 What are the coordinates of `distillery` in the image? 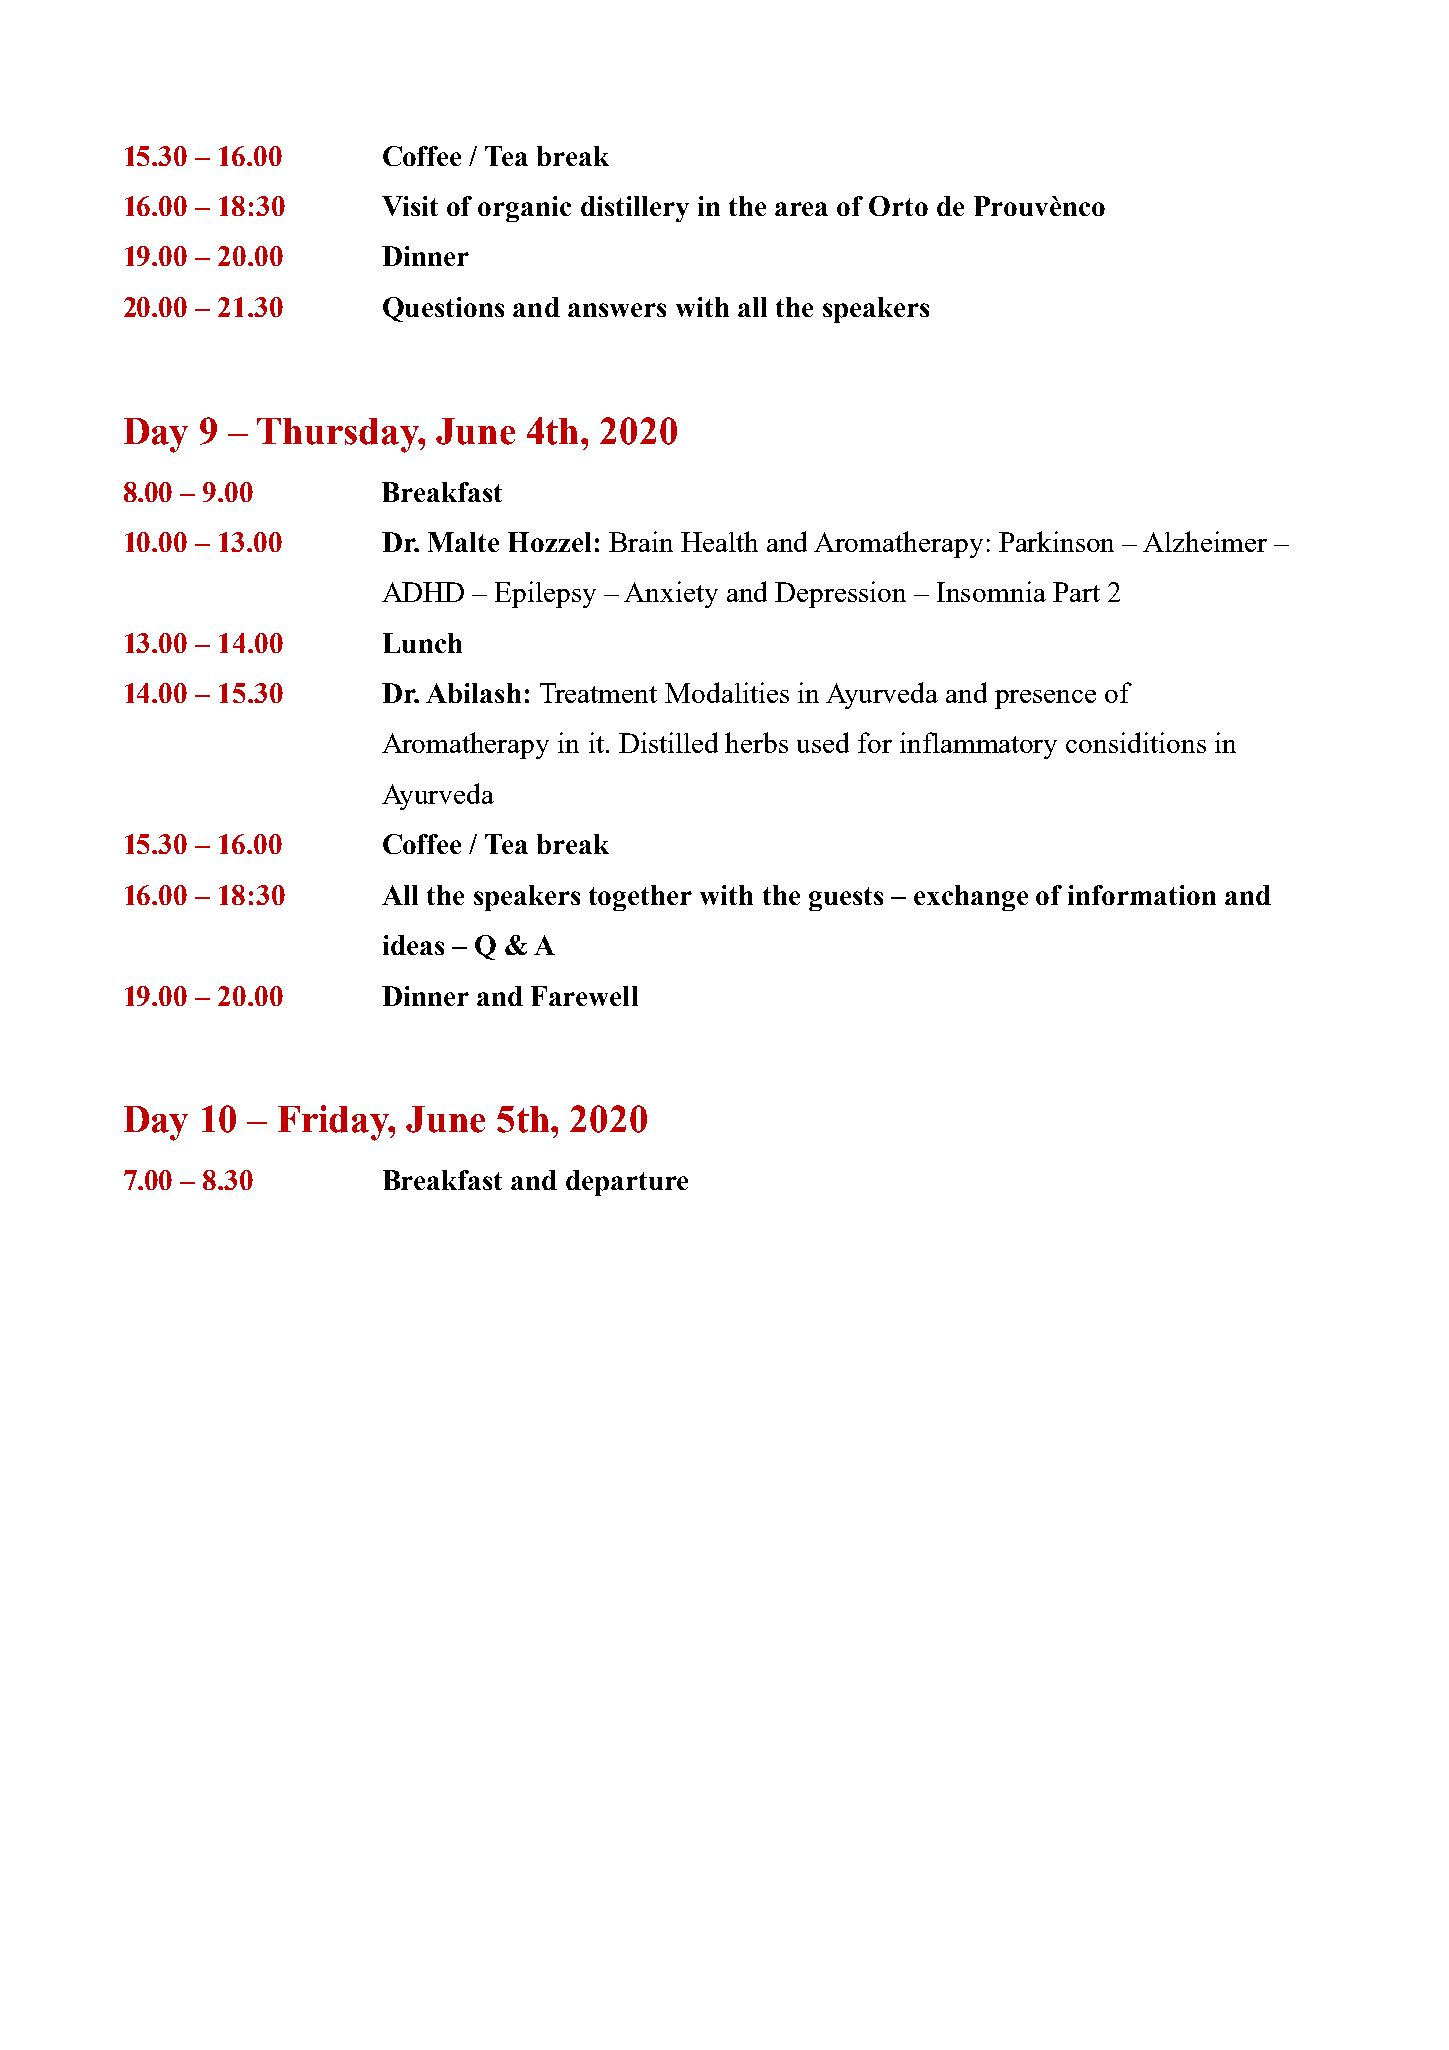 It's located at (635, 209).
